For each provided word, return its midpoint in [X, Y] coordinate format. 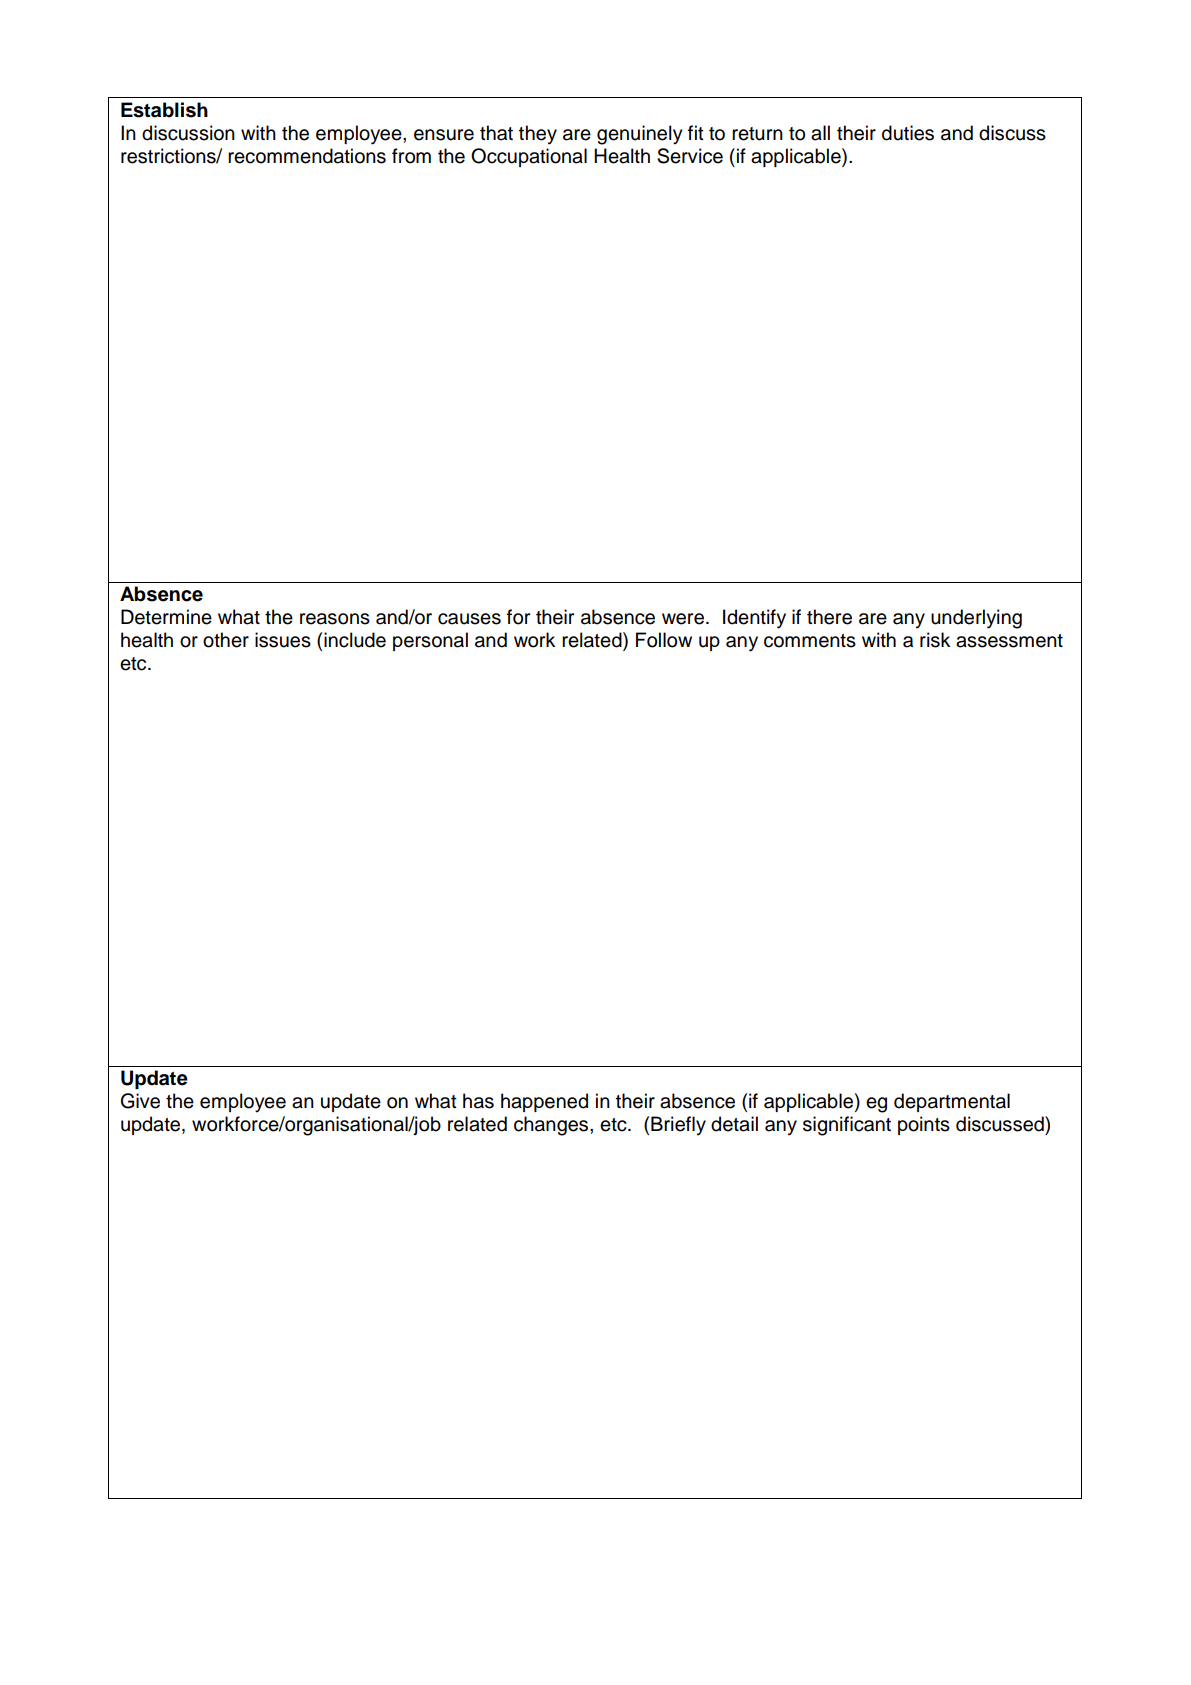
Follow [664, 640]
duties [908, 133]
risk [935, 640]
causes [469, 619]
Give [140, 1101]
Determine [166, 617]
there [829, 617]
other [226, 640]
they [538, 135]
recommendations [307, 156]
